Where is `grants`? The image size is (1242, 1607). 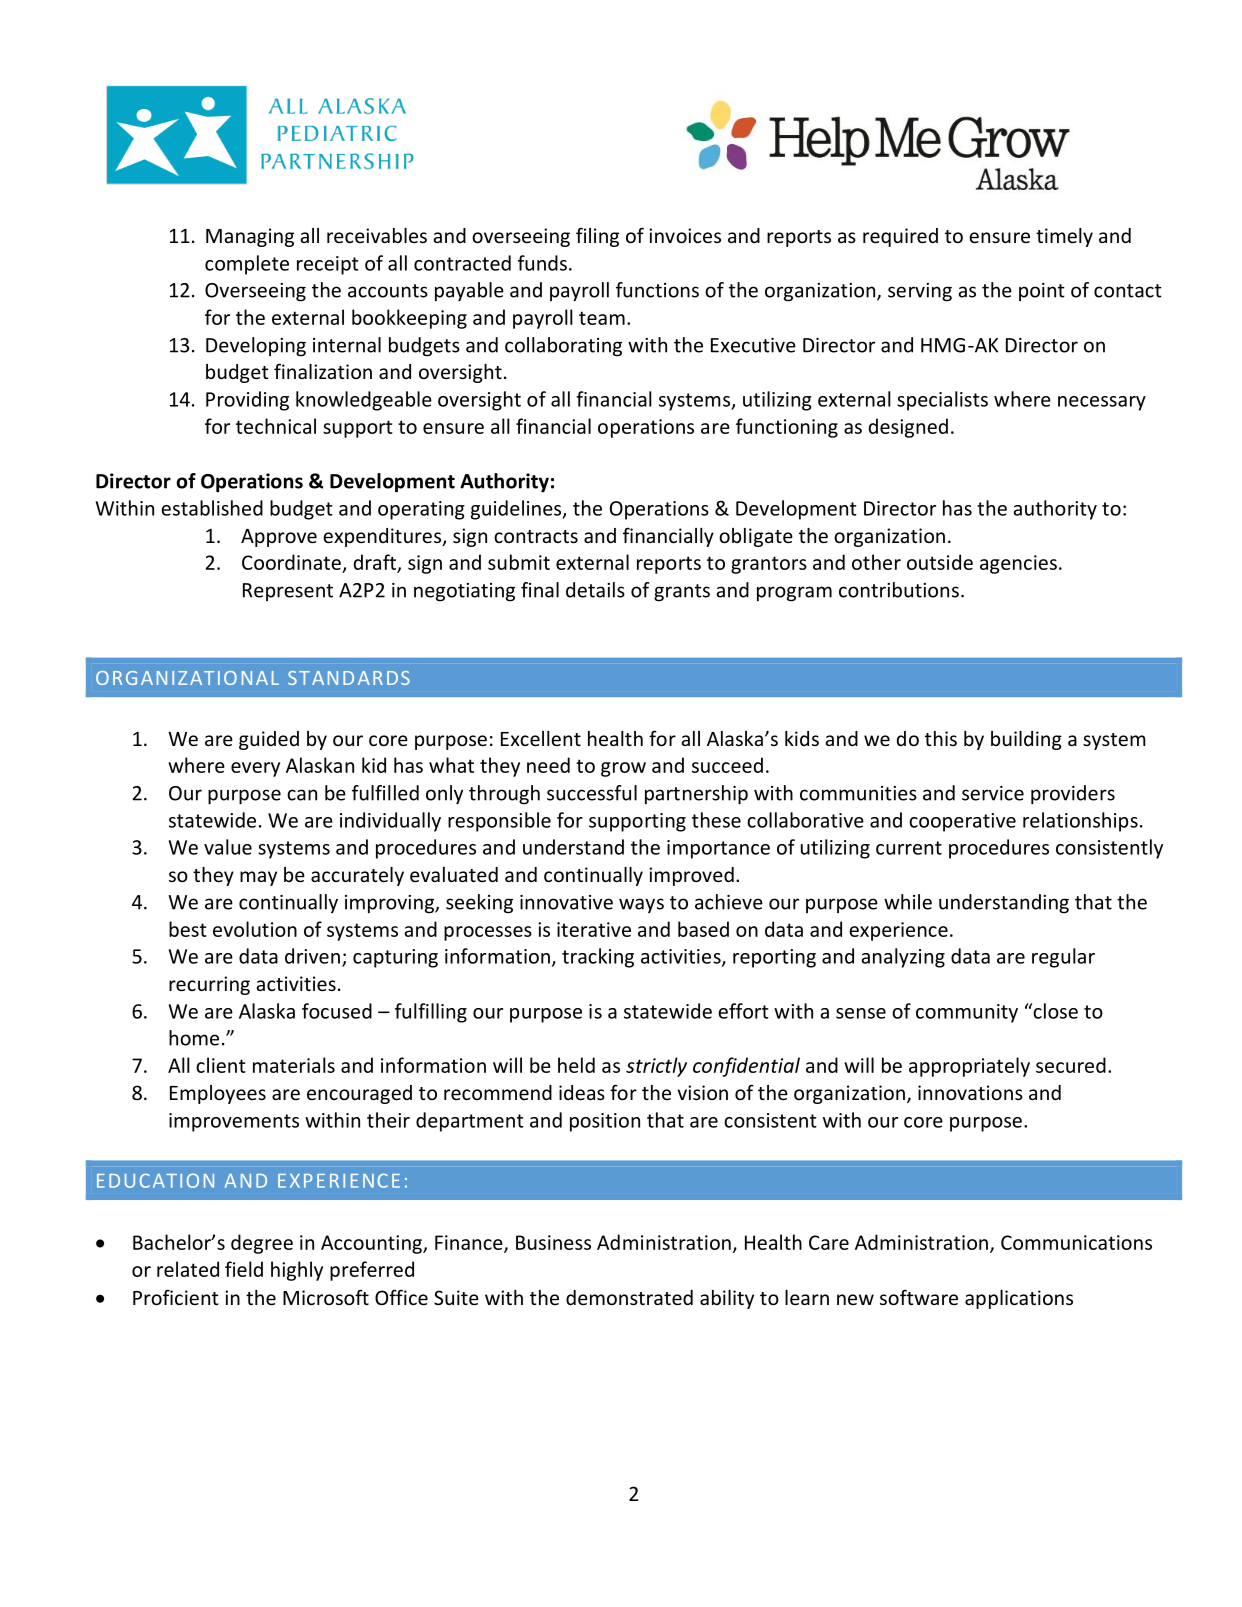 grants is located at coordinates (682, 593).
